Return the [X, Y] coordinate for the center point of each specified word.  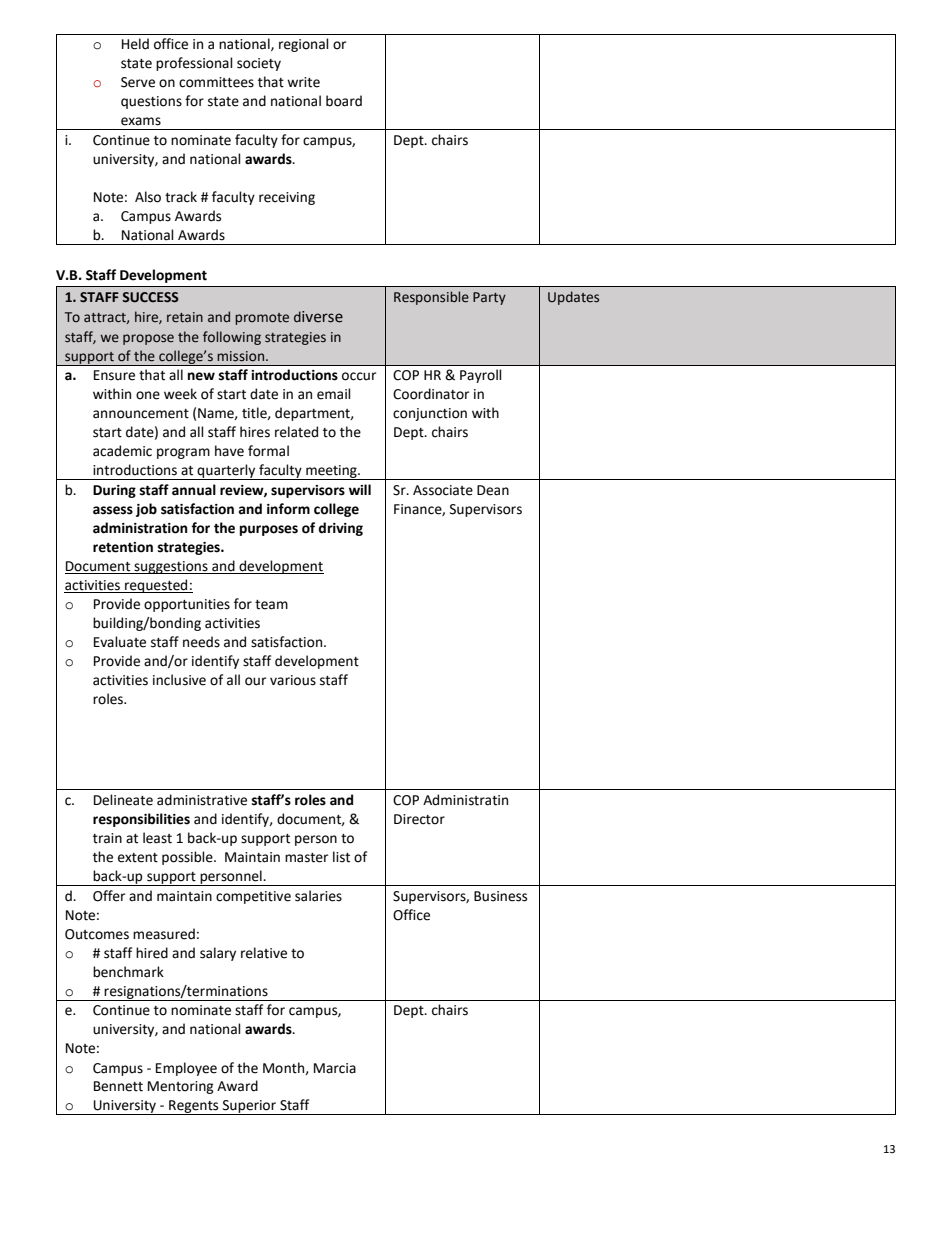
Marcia [335, 1068]
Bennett [118, 1086]
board [344, 101]
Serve [138, 82]
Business [500, 896]
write [303, 82]
